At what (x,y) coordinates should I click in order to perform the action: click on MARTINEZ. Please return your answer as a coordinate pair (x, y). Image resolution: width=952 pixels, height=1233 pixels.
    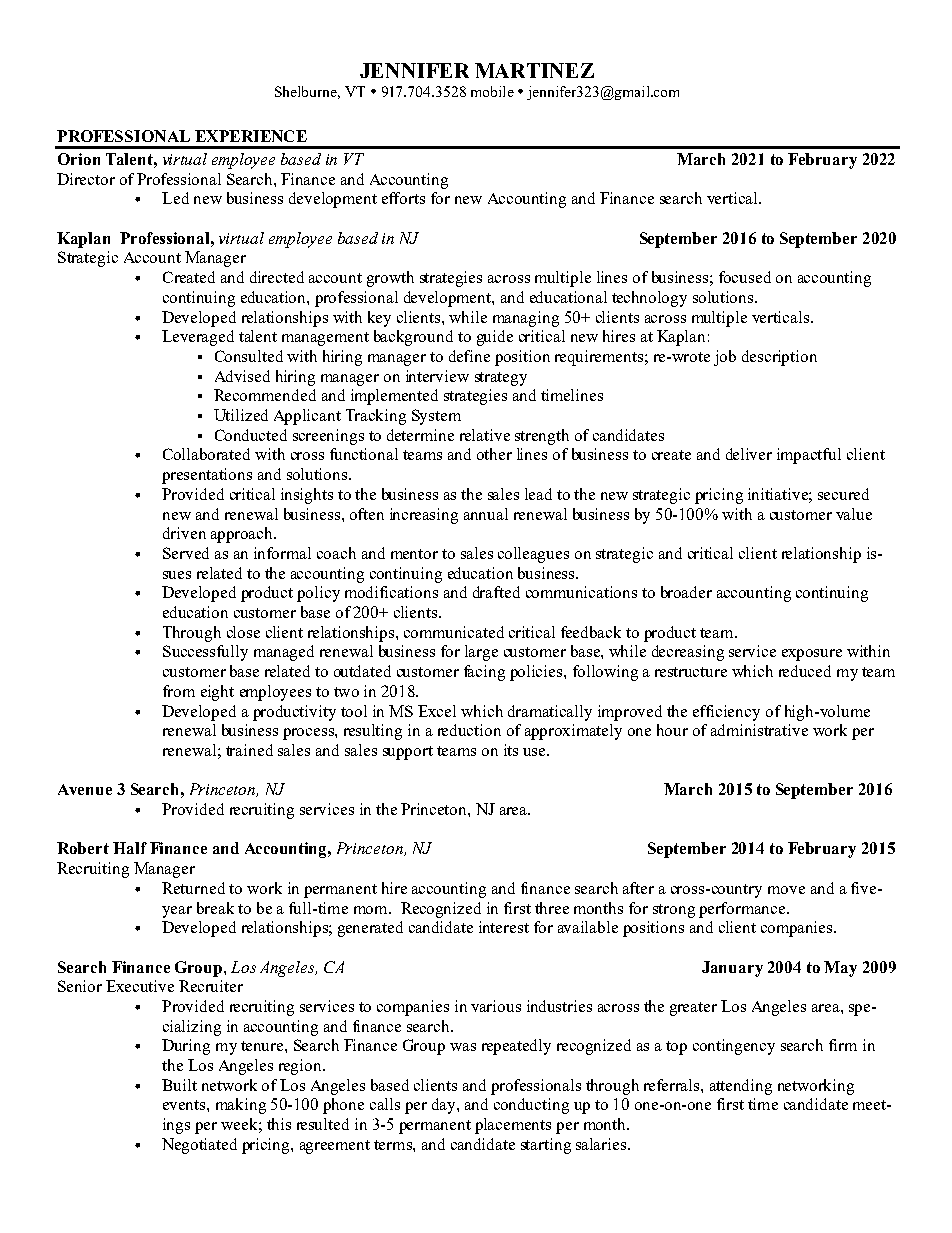
    Looking at the image, I should click on (534, 70).
